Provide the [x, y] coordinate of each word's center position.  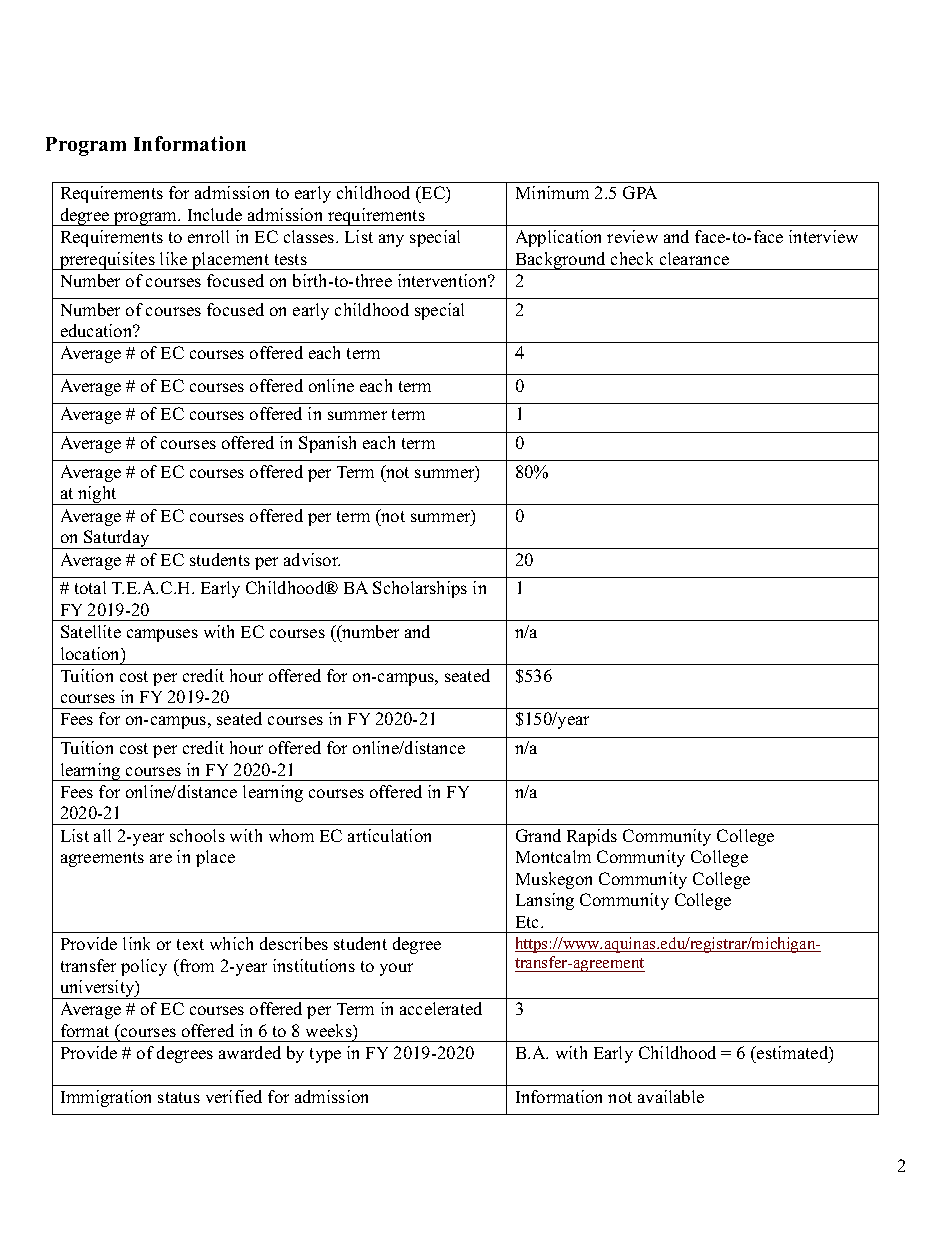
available [671, 1096]
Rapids [592, 837]
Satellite [91, 631]
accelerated [441, 1008]
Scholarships [420, 589]
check [632, 258]
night [97, 495]
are [161, 858]
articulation [389, 835]
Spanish [327, 444]
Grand [538, 835]
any [391, 240]
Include [215, 214]
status [179, 1097]
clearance [694, 258]
